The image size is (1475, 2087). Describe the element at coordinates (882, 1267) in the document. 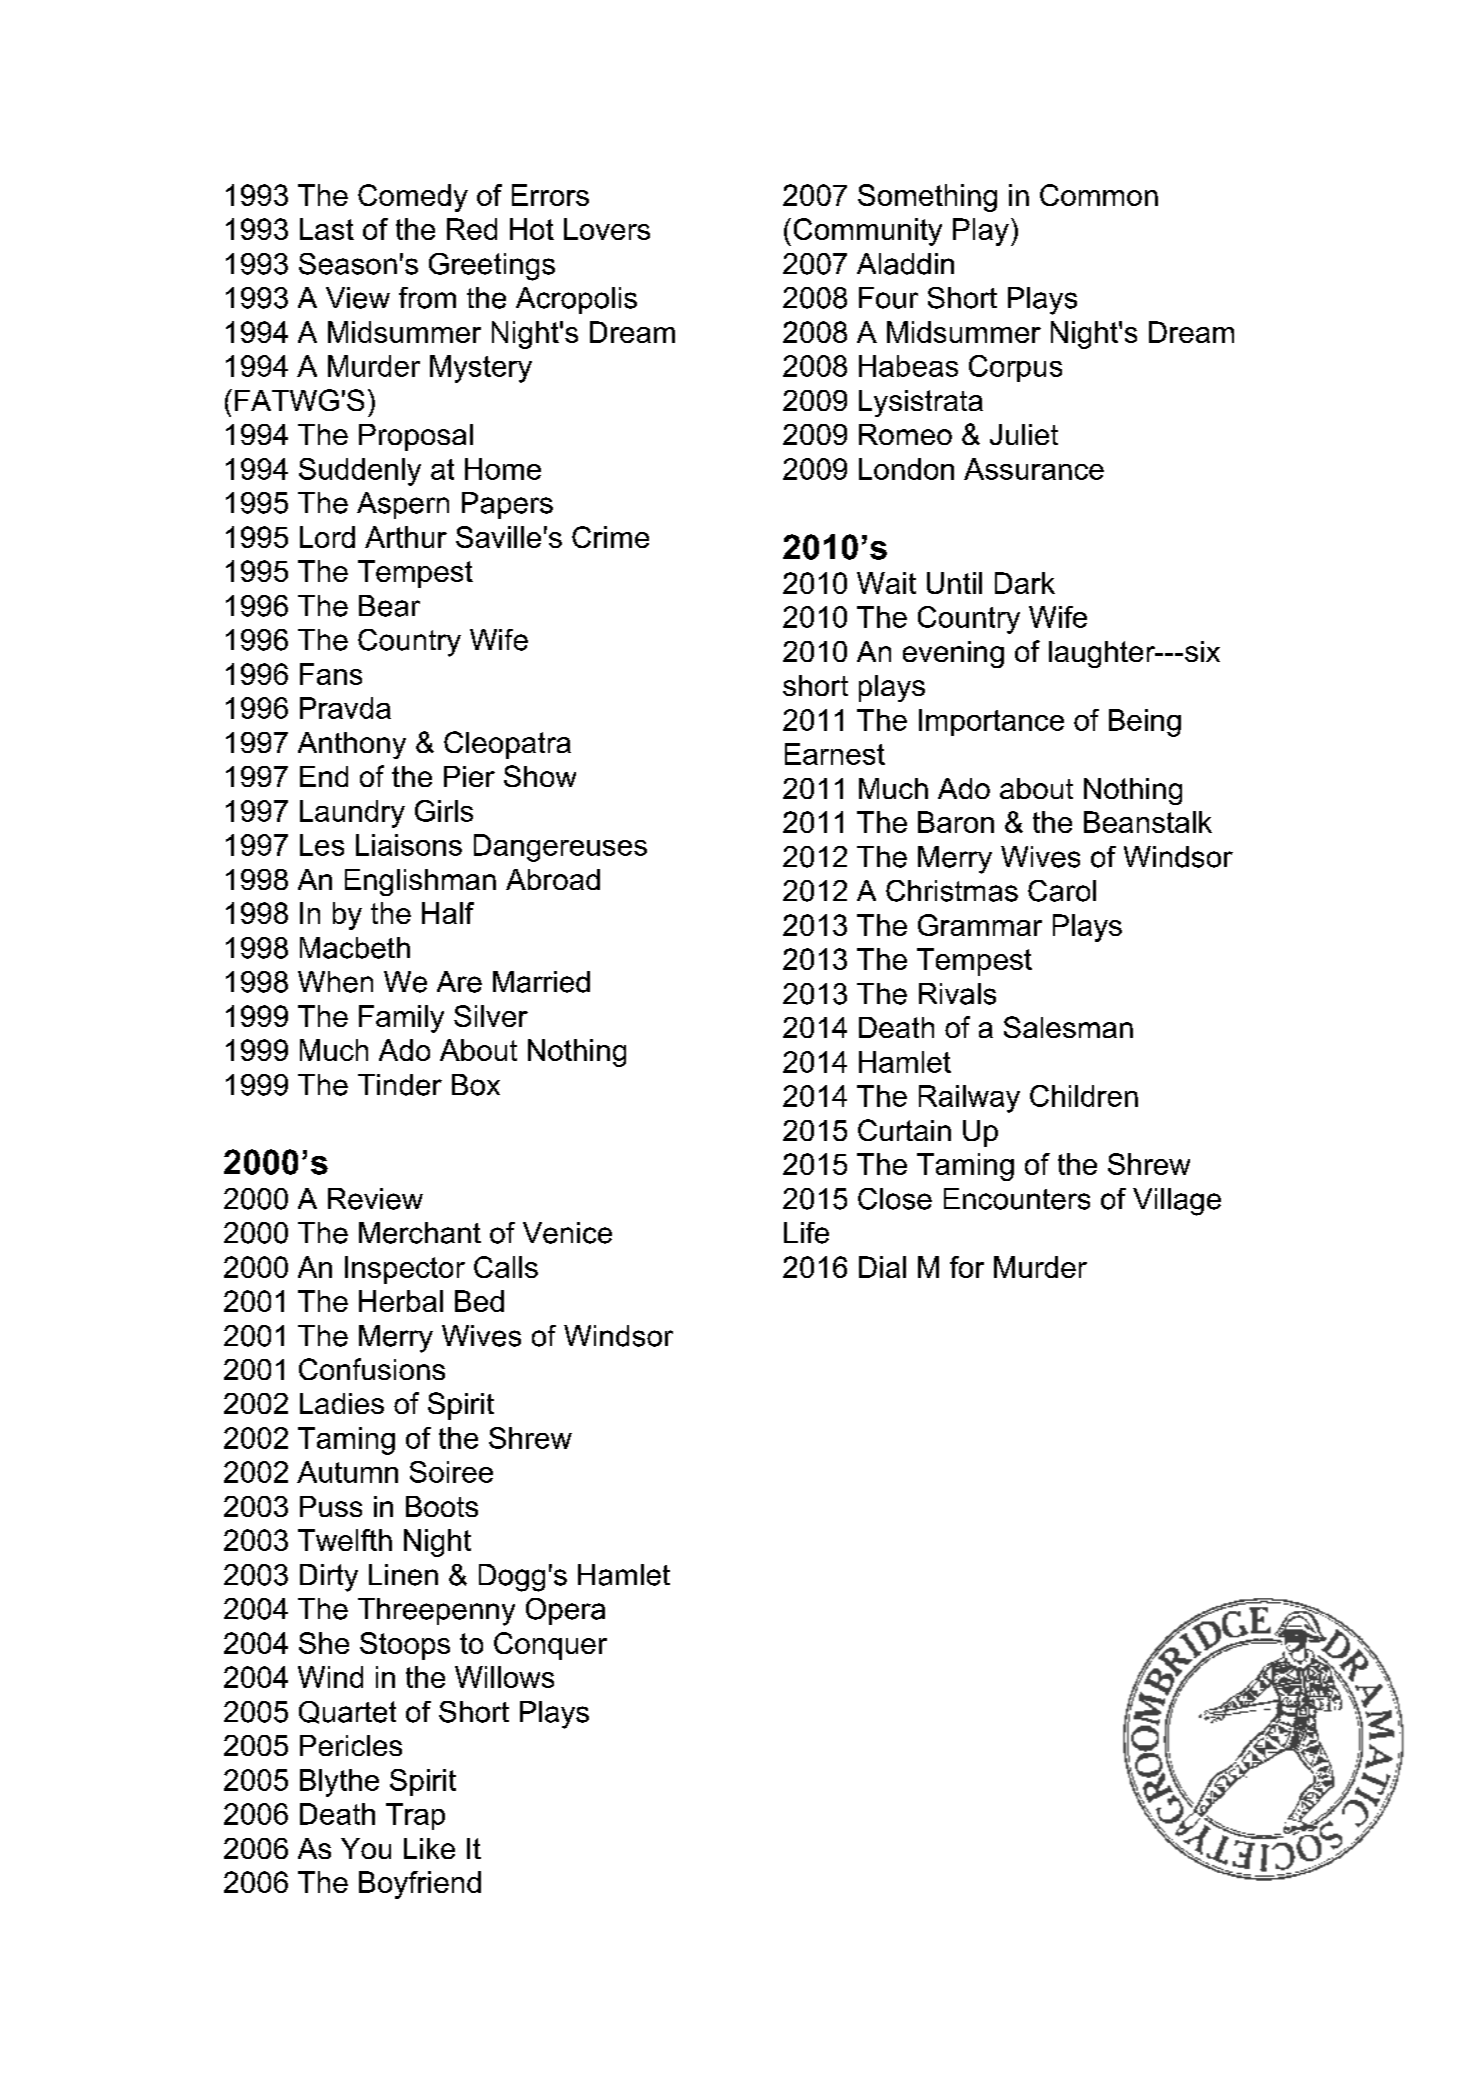

I see `Dial` at that location.
